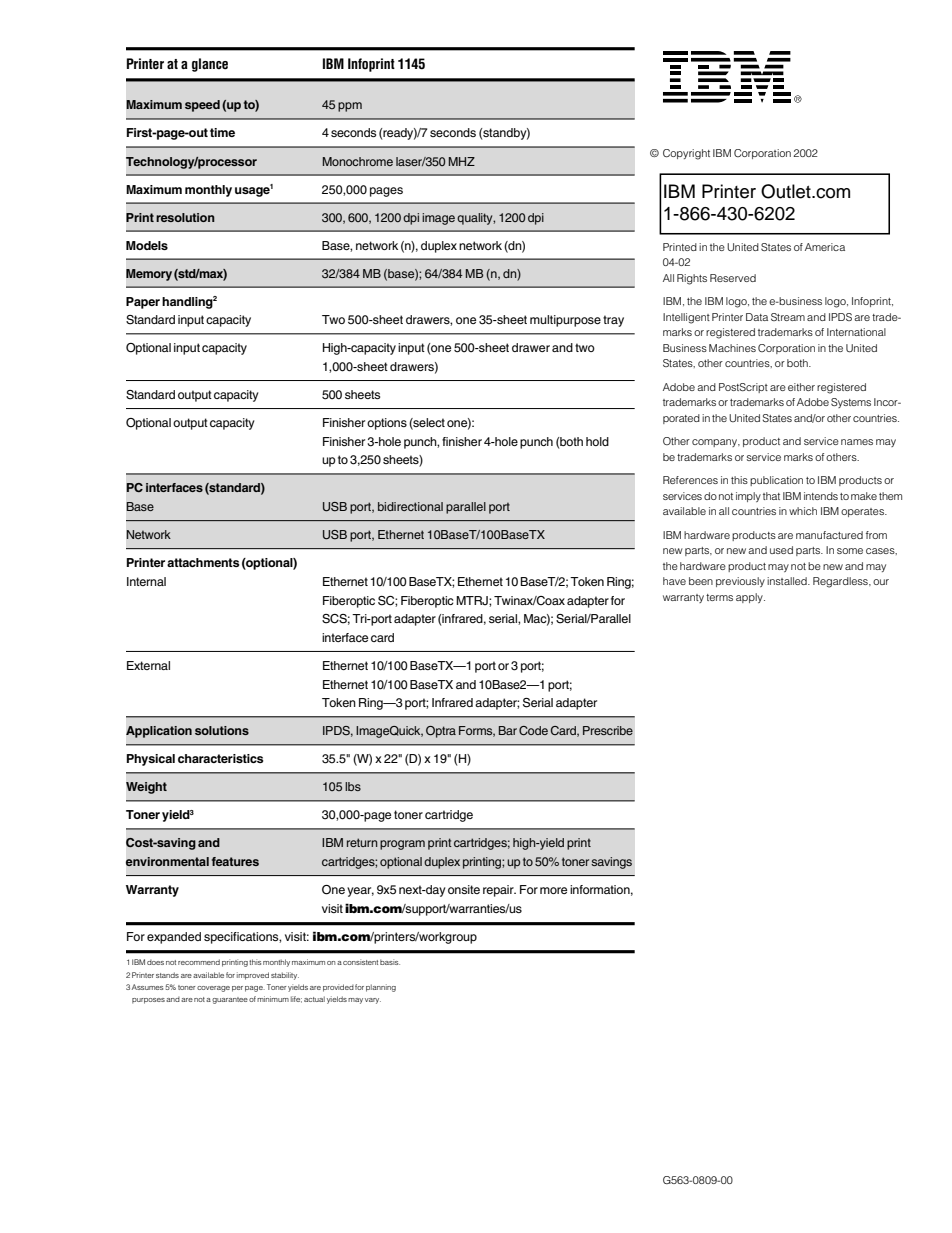 This document has height=1233, width=952. Describe the element at coordinates (203, 562) in the document. I see `attachments` at that location.
